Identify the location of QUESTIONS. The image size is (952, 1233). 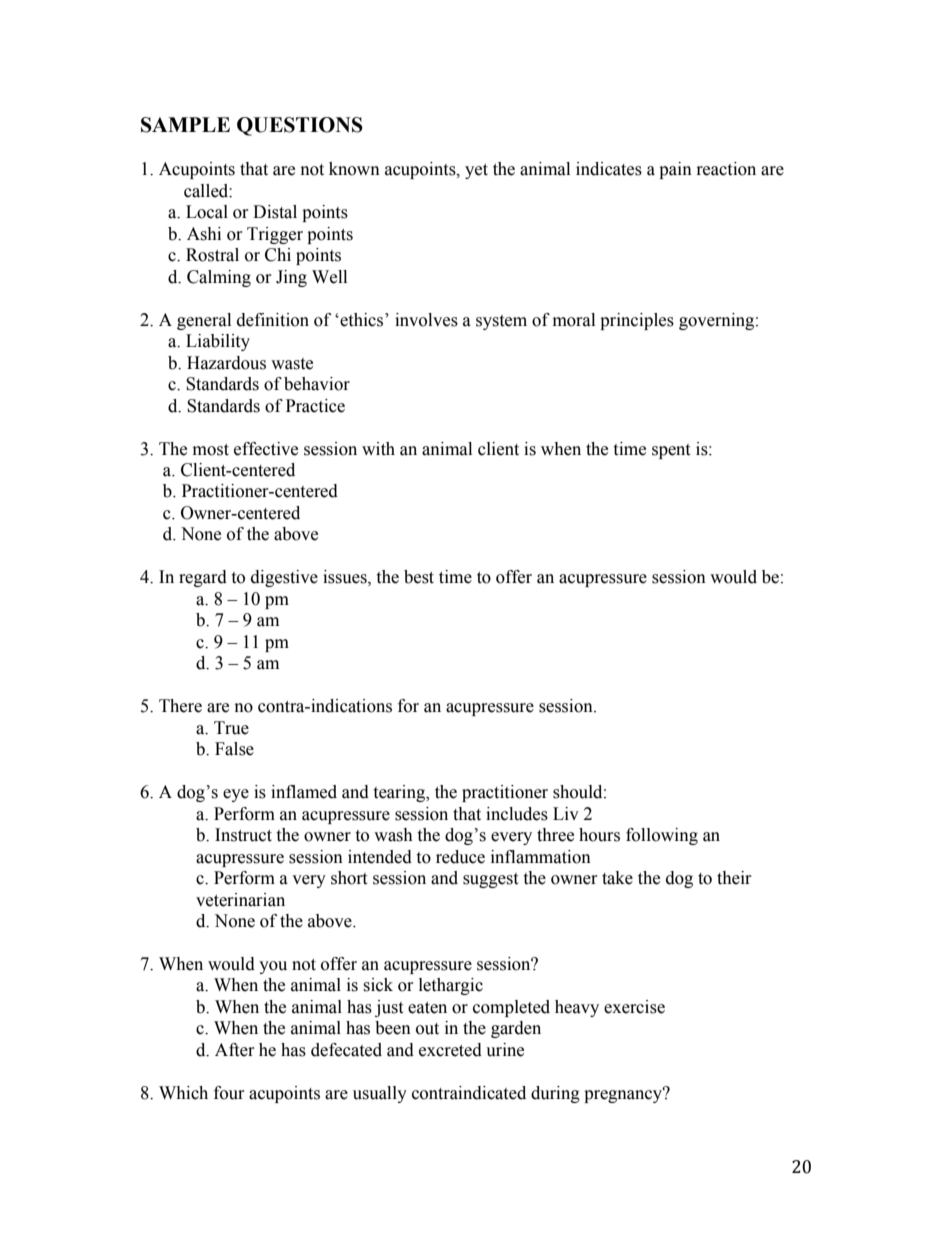
(300, 126).
